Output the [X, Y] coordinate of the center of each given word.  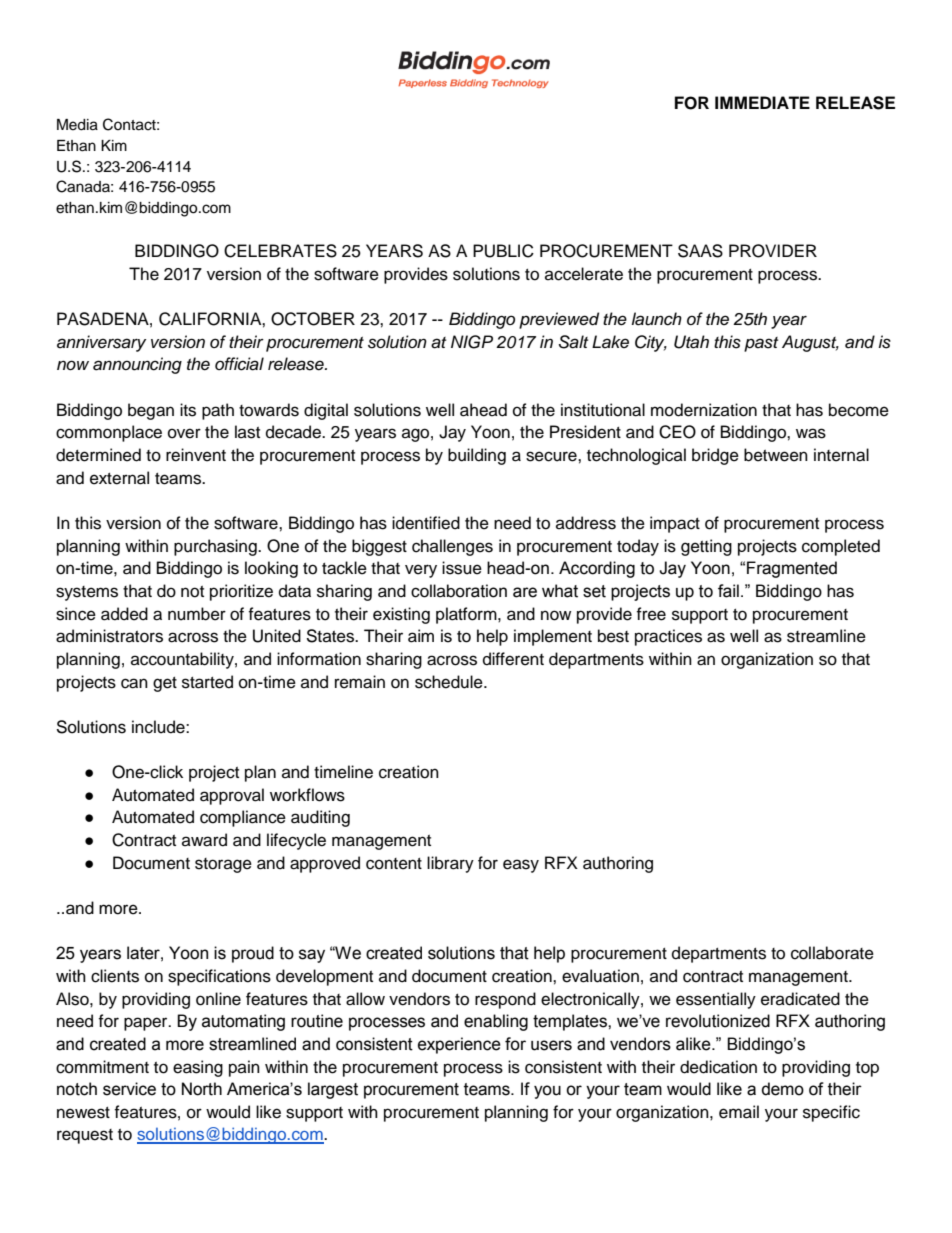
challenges [452, 547]
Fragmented [792, 569]
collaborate [832, 953]
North [202, 1089]
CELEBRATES [280, 251]
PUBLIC [503, 251]
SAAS [700, 251]
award [204, 840]
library [450, 864]
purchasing [216, 547]
